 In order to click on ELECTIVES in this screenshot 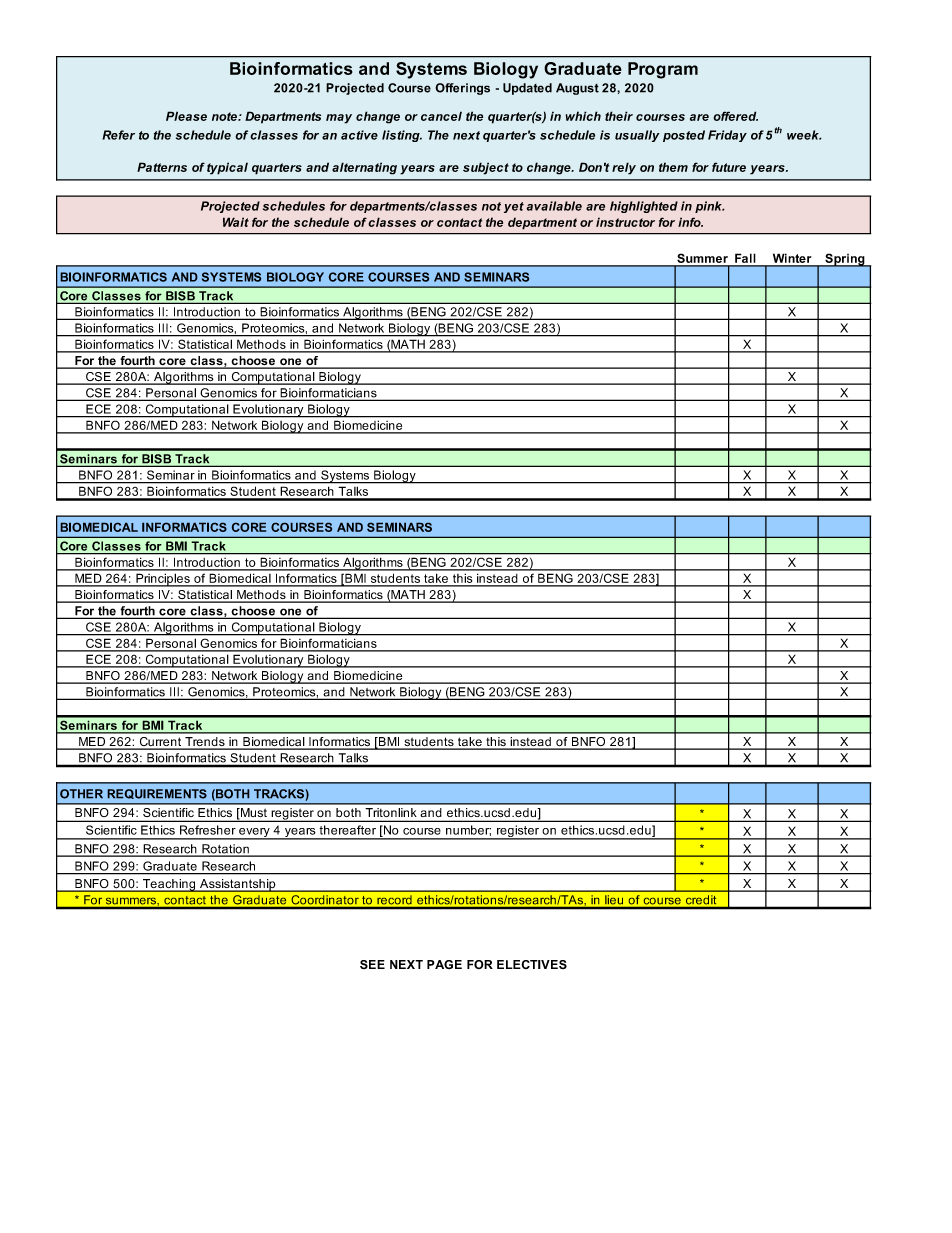, I will do `click(532, 964)`.
